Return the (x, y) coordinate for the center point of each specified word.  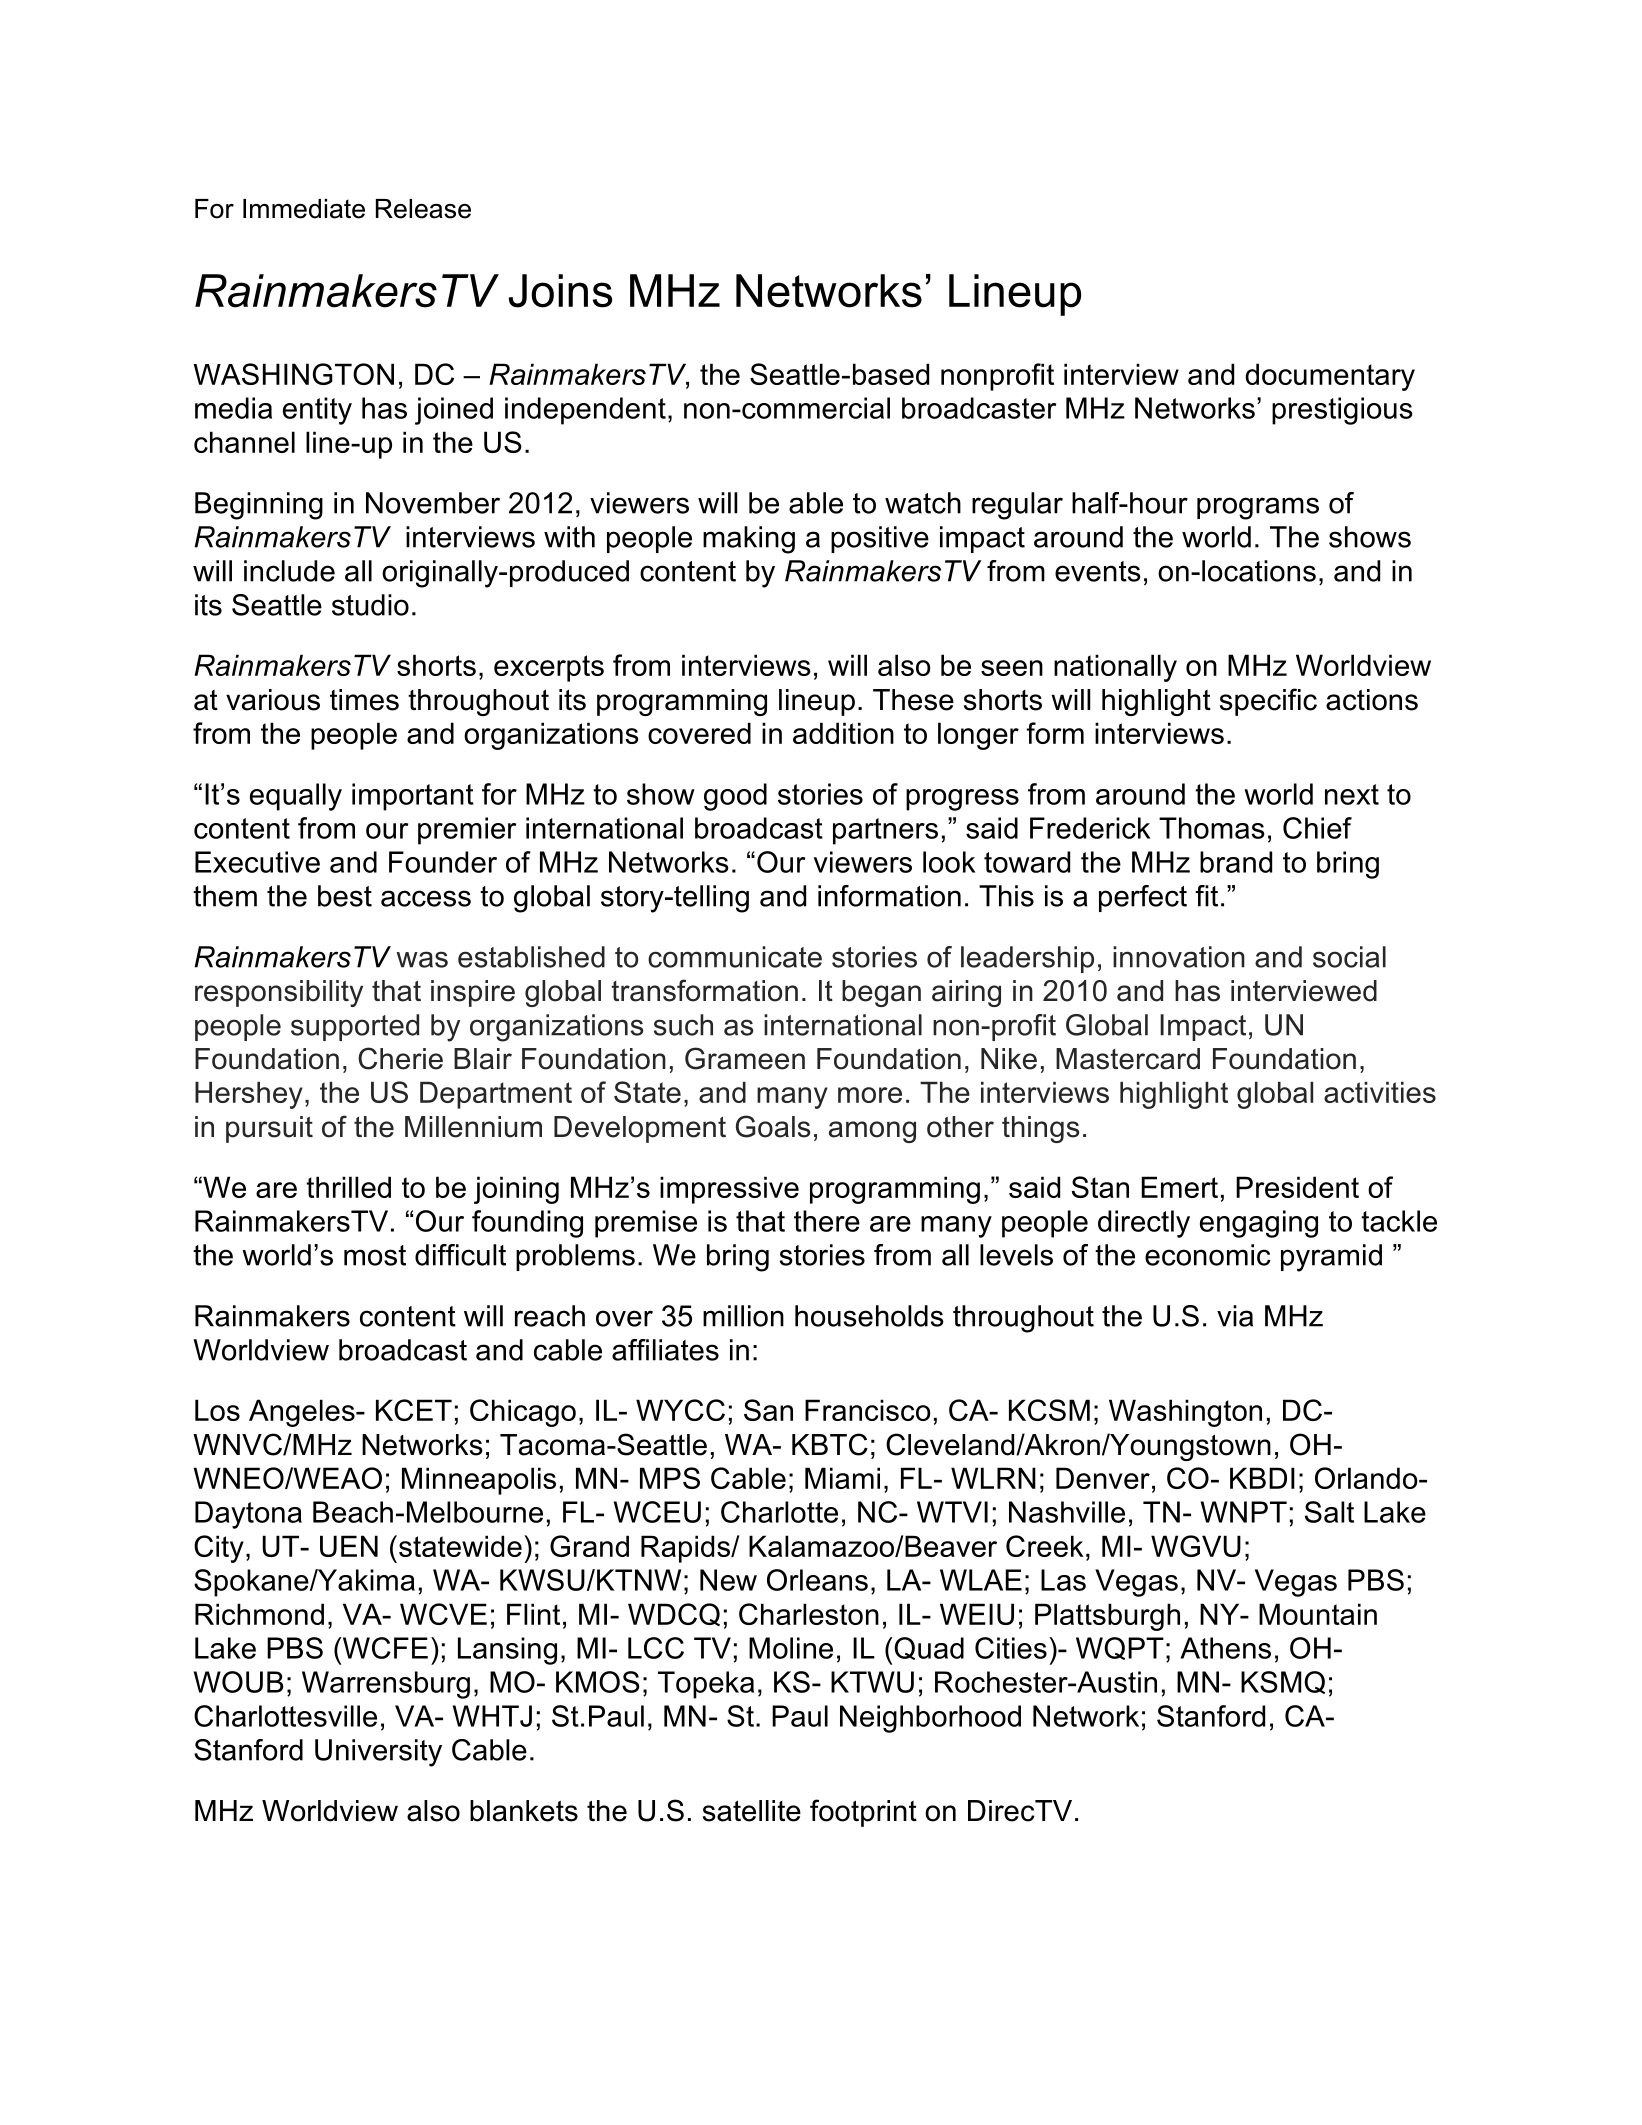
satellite (752, 1811)
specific (1268, 702)
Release (423, 209)
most (375, 1255)
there (827, 1221)
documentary (1330, 377)
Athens (1225, 1648)
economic (1208, 1255)
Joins (560, 291)
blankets (524, 1811)
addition (843, 733)
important (413, 797)
